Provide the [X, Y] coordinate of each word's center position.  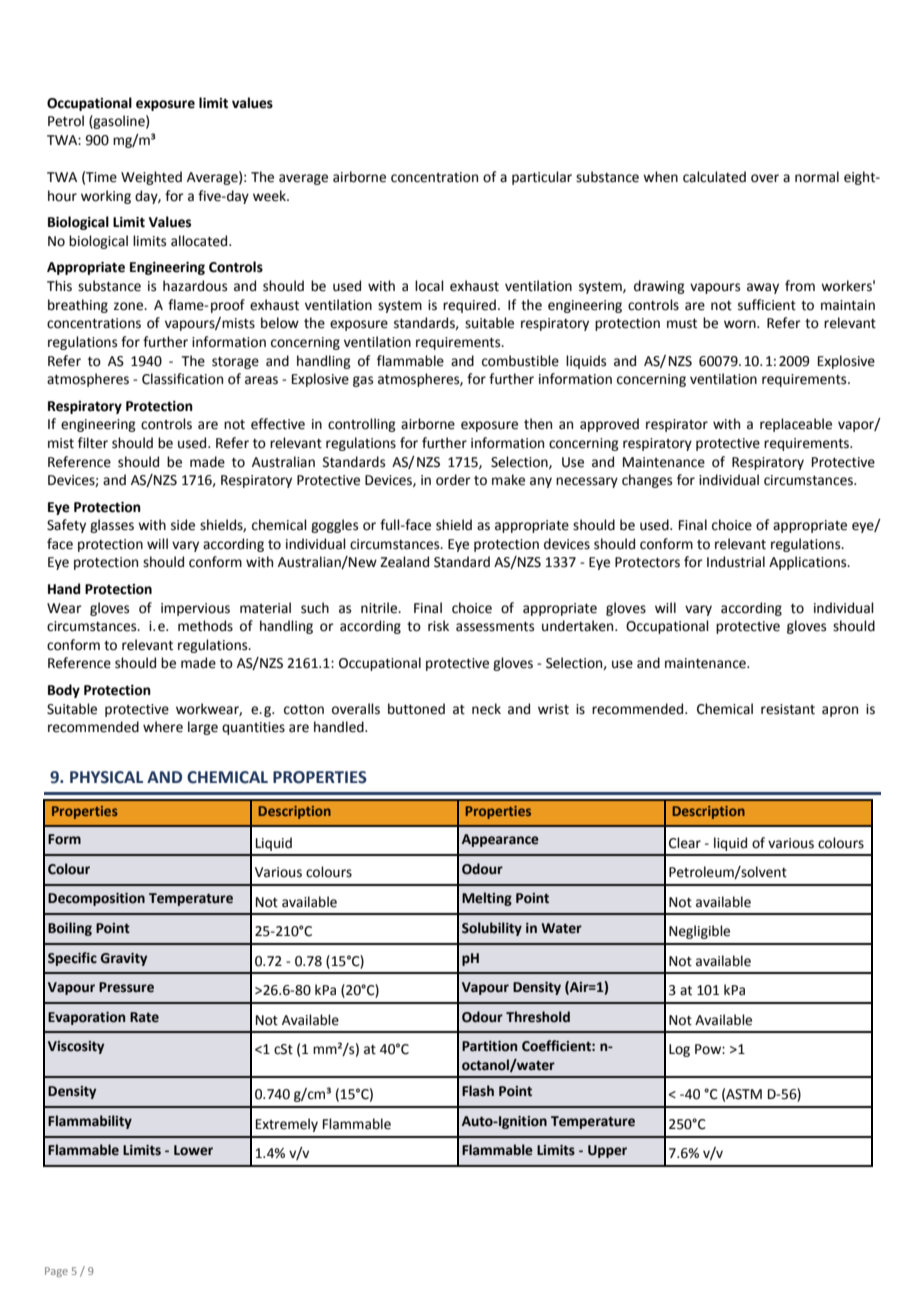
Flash [478, 1091]
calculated [714, 177]
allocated [200, 241]
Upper [607, 1151]
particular [542, 178]
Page [56, 1272]
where [163, 727]
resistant [788, 709]
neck [486, 709]
